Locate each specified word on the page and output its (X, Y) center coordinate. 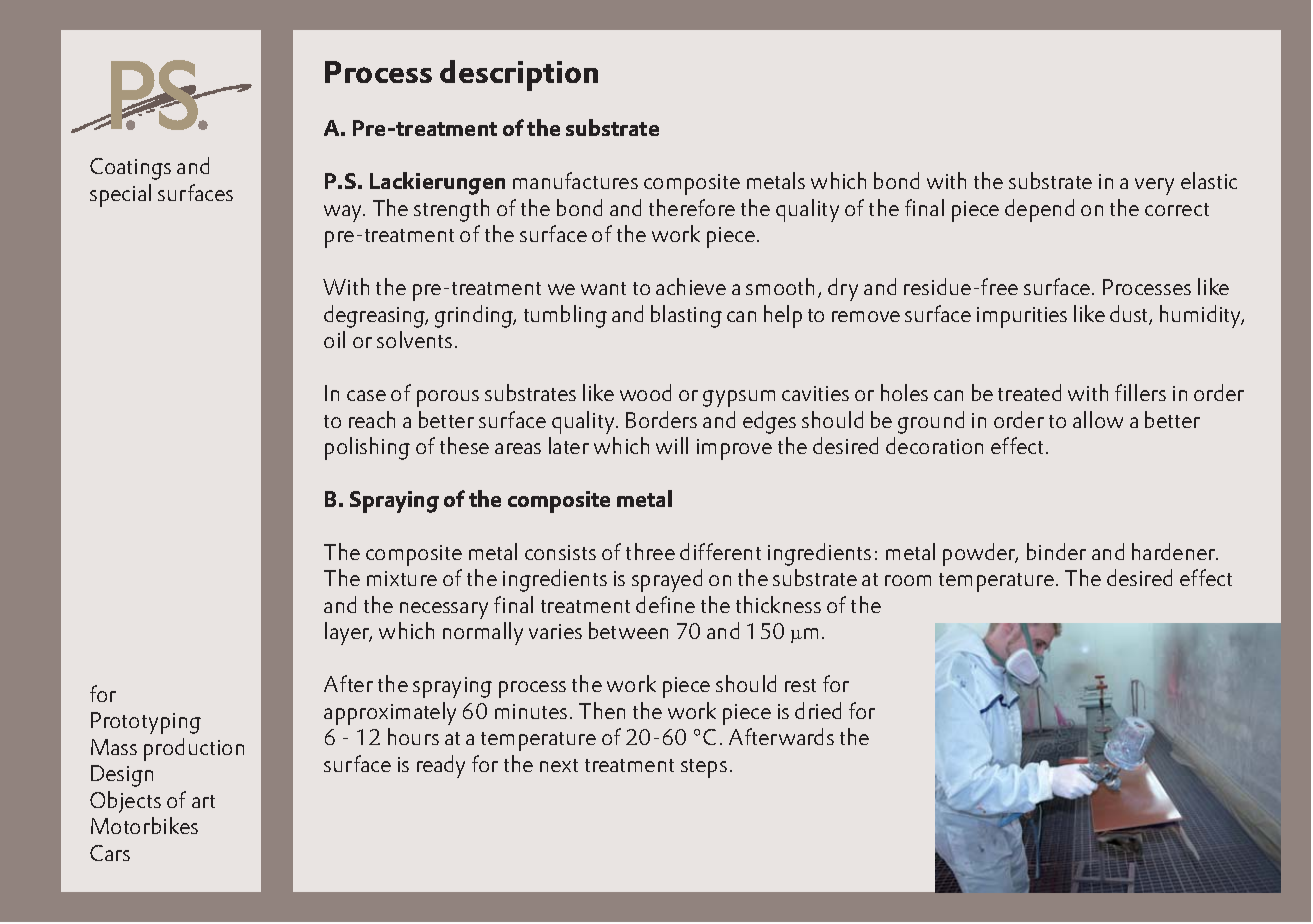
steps (704, 768)
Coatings (130, 169)
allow (1098, 419)
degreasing (375, 316)
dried (818, 710)
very (1154, 186)
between (628, 630)
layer (348, 633)
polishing (367, 448)
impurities (1022, 317)
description (519, 75)
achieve (691, 286)
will (672, 445)
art (203, 801)
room (908, 580)
